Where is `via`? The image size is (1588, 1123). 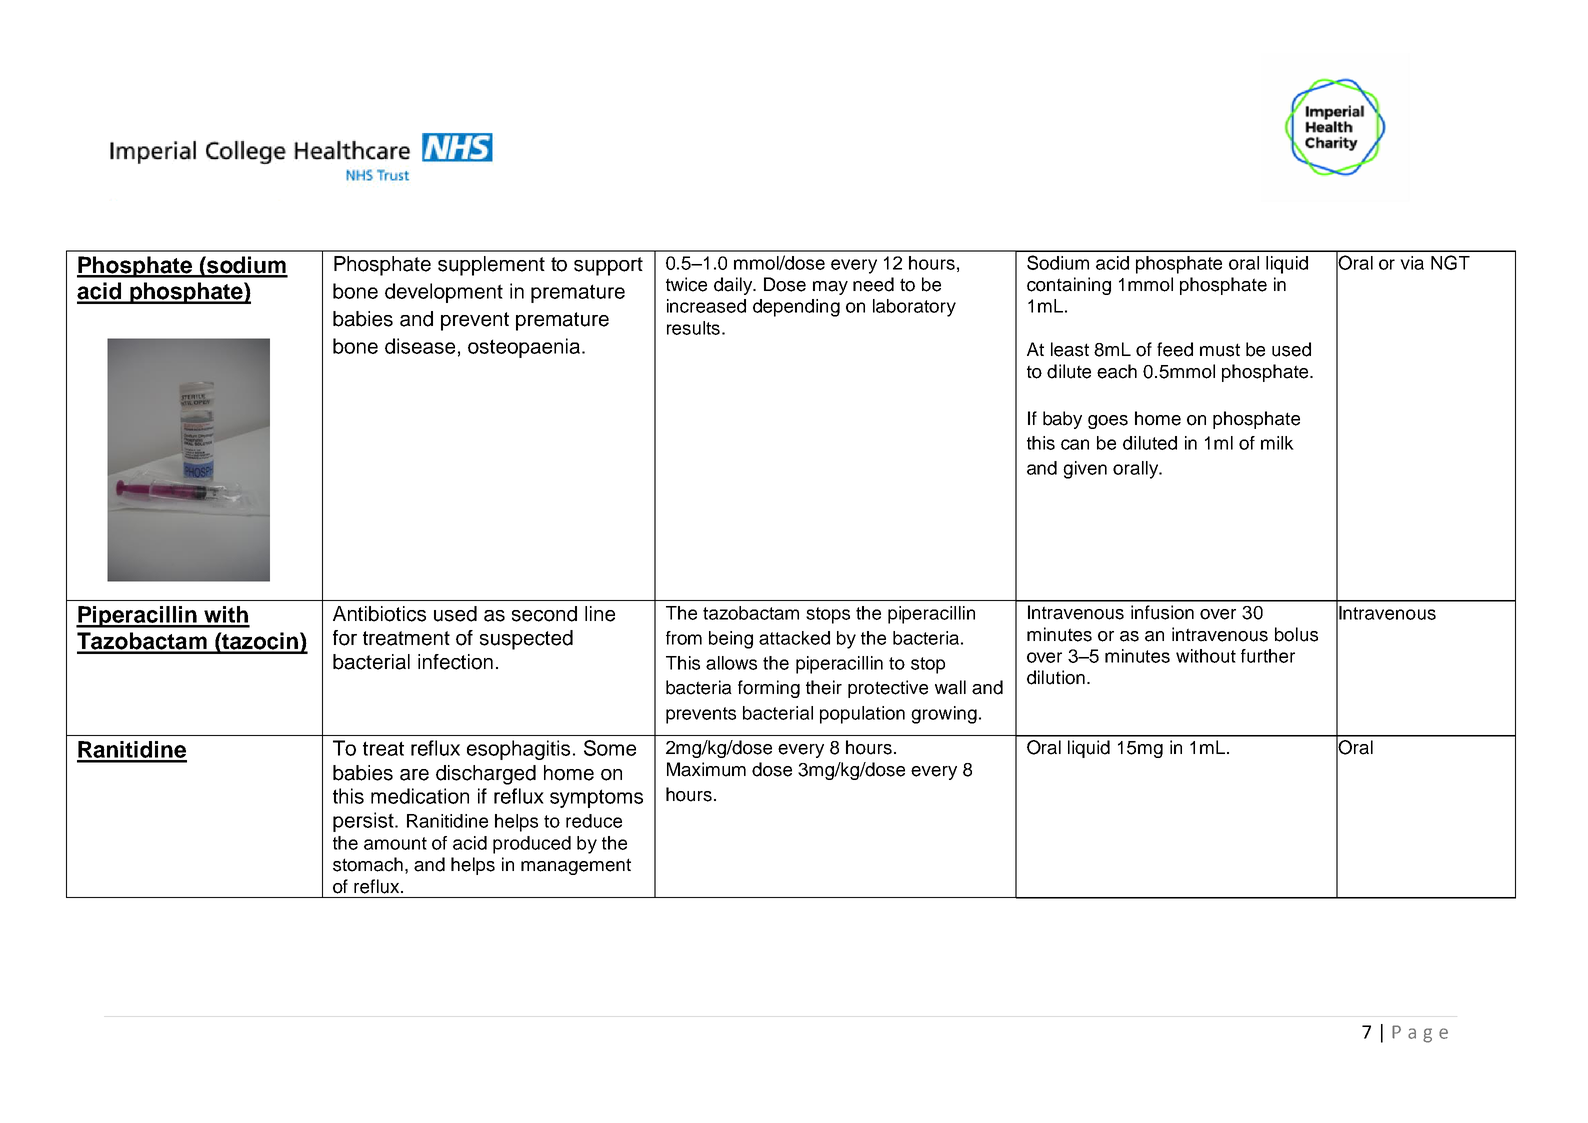 via is located at coordinates (1412, 263).
